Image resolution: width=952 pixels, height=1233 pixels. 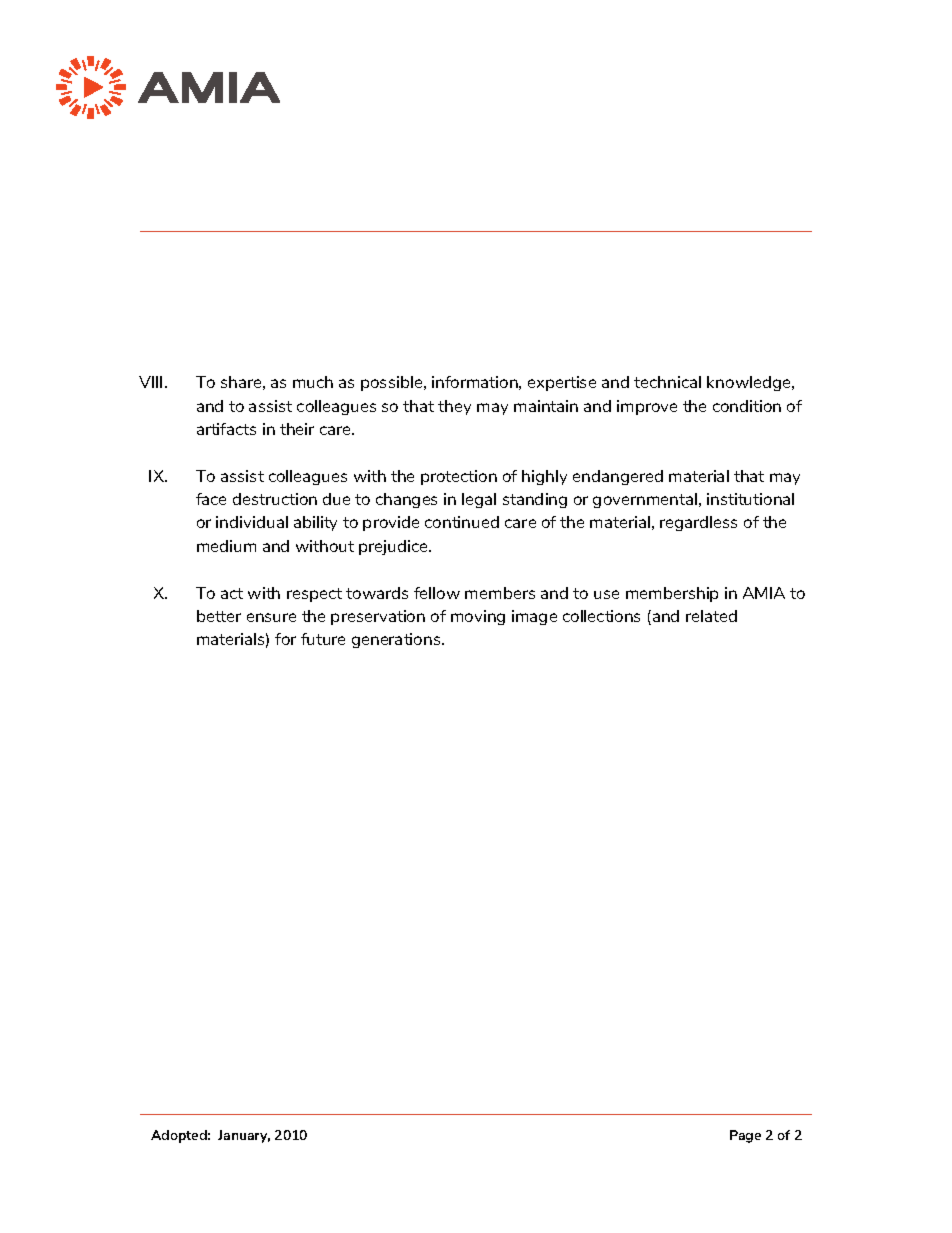 I want to click on artifacts, so click(x=226, y=429).
